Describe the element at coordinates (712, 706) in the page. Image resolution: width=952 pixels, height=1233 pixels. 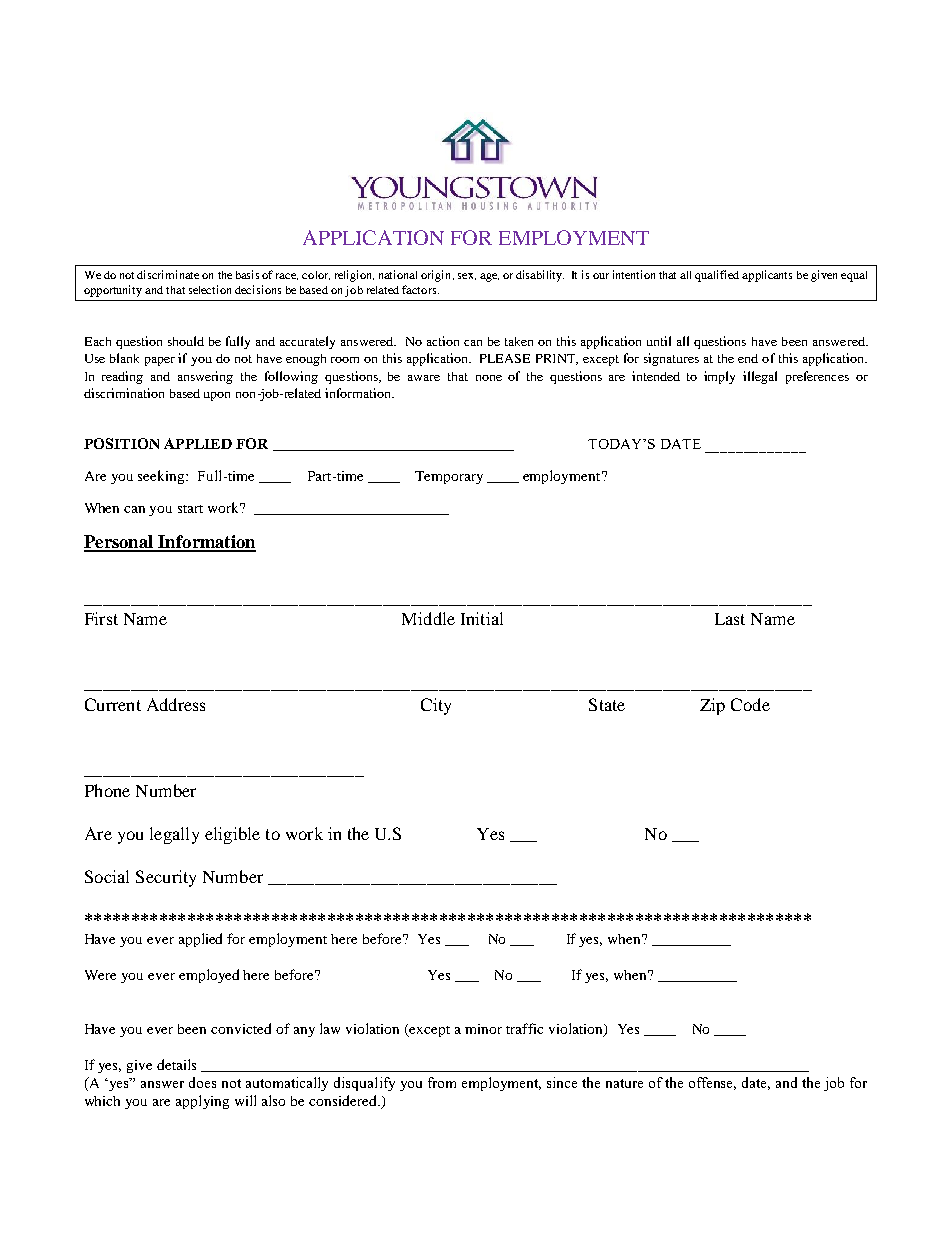
I see `Zip` at that location.
